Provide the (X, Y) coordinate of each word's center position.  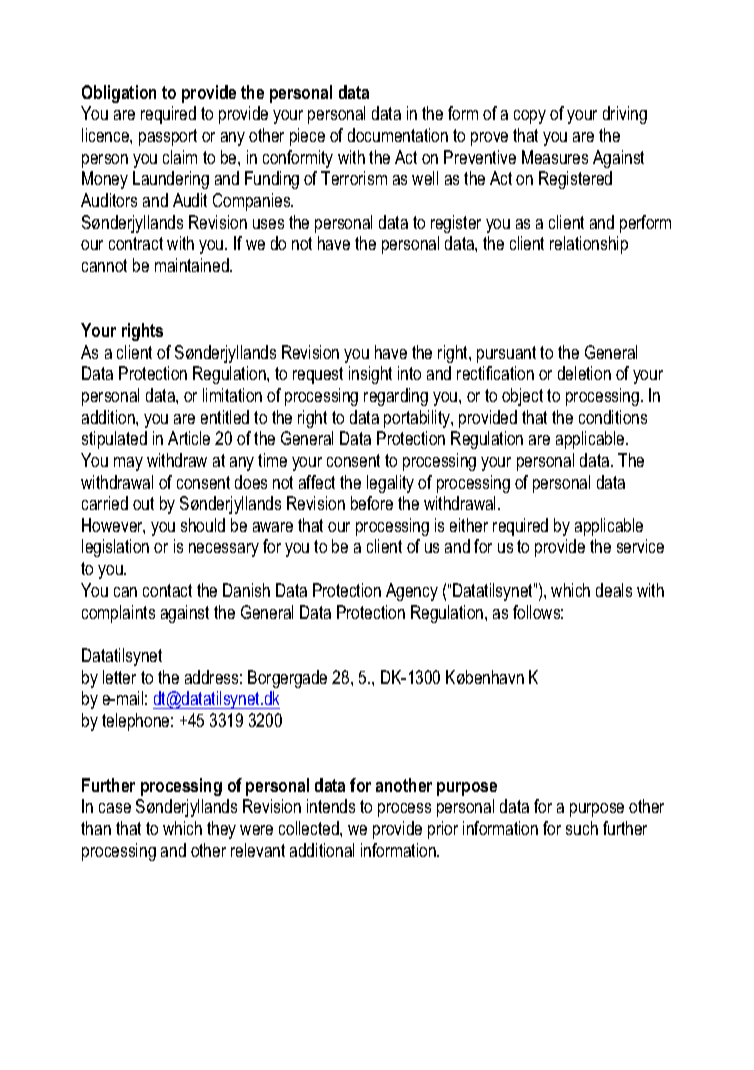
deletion (584, 373)
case (115, 808)
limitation (232, 395)
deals (614, 590)
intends (331, 806)
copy (530, 117)
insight (370, 375)
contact (167, 590)
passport (168, 137)
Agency (412, 592)
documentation (398, 135)
